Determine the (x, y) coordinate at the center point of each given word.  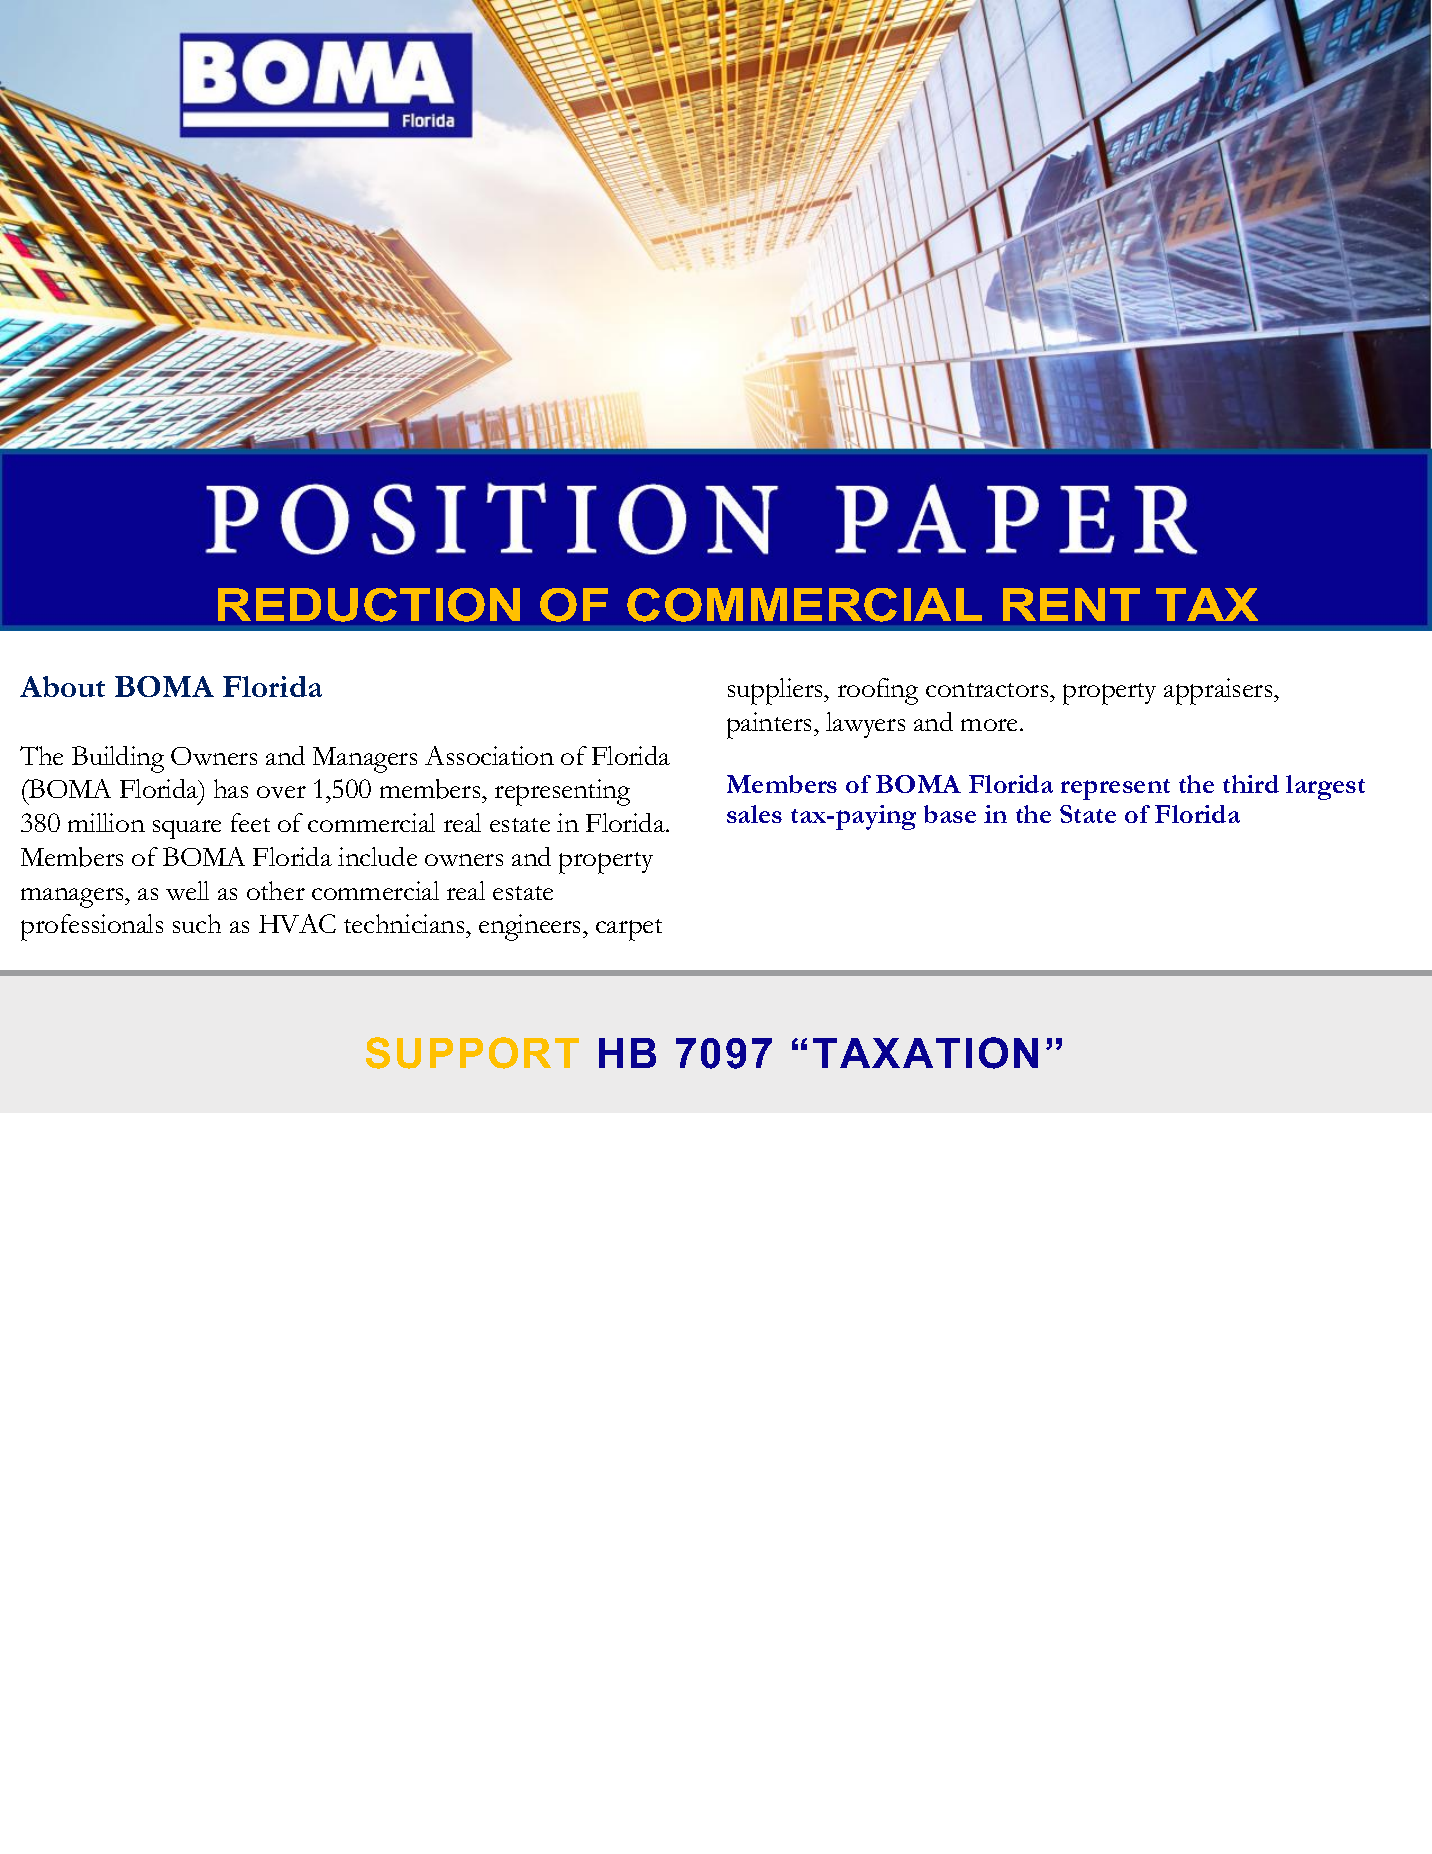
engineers (531, 927)
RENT (1071, 604)
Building (118, 759)
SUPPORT (472, 1053)
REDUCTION (369, 605)
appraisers (1219, 691)
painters (771, 725)
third (1251, 784)
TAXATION (925, 1053)
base (950, 814)
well (187, 890)
